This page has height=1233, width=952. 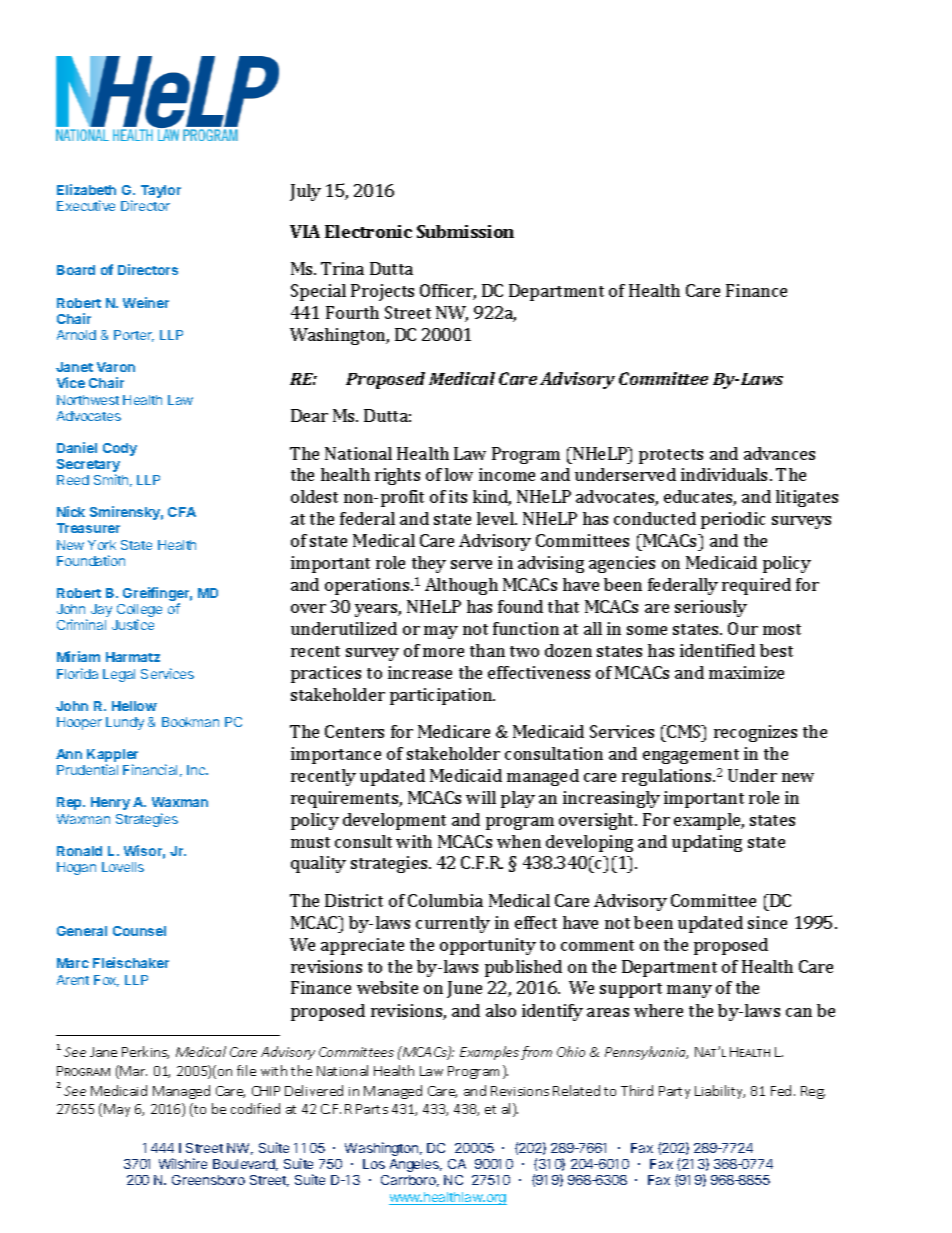 What do you see at coordinates (119, 675) in the page?
I see `Legal` at bounding box center [119, 675].
